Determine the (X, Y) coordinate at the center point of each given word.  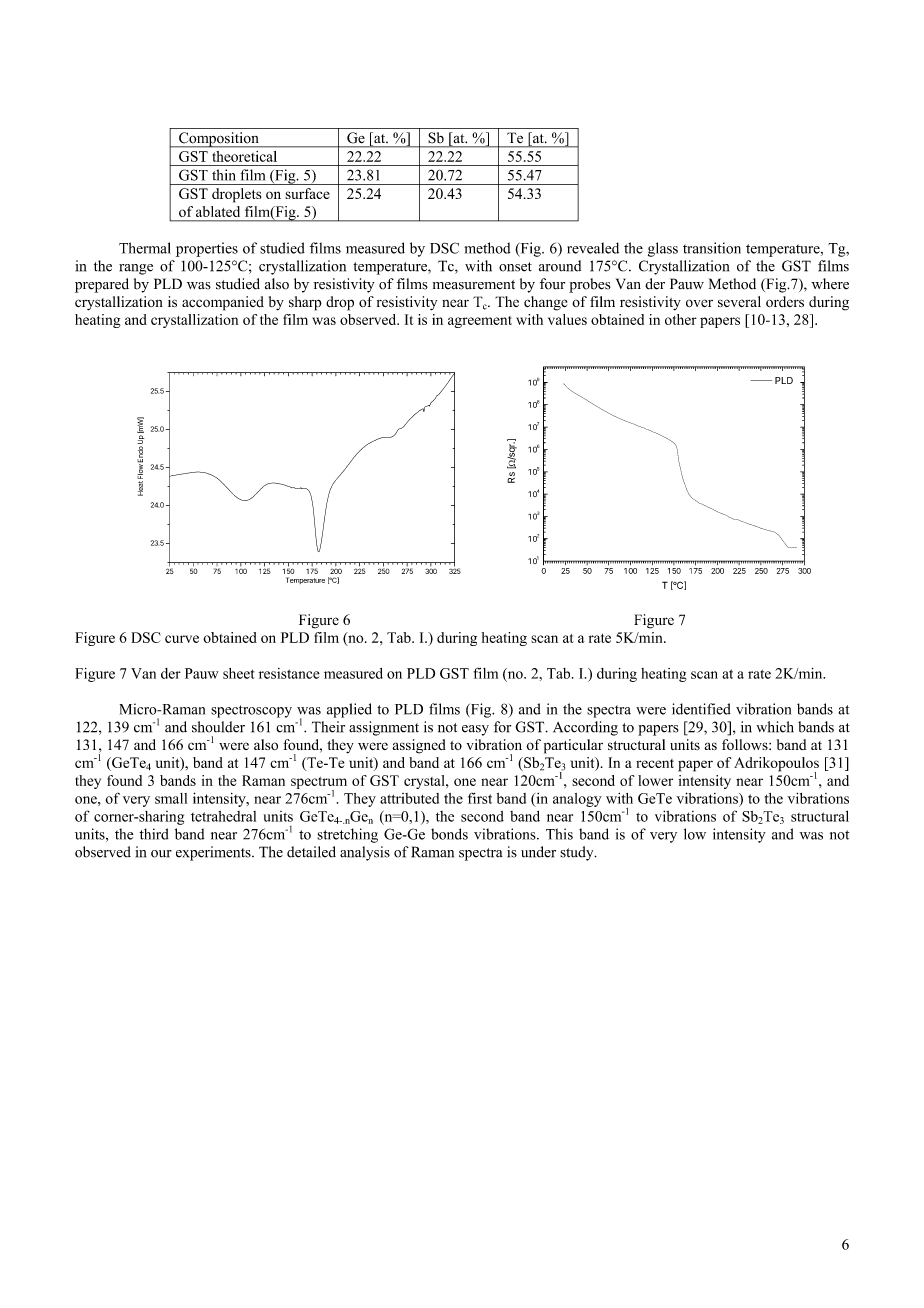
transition (712, 248)
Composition (219, 140)
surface (307, 193)
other (681, 319)
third (154, 834)
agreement (480, 322)
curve (182, 639)
